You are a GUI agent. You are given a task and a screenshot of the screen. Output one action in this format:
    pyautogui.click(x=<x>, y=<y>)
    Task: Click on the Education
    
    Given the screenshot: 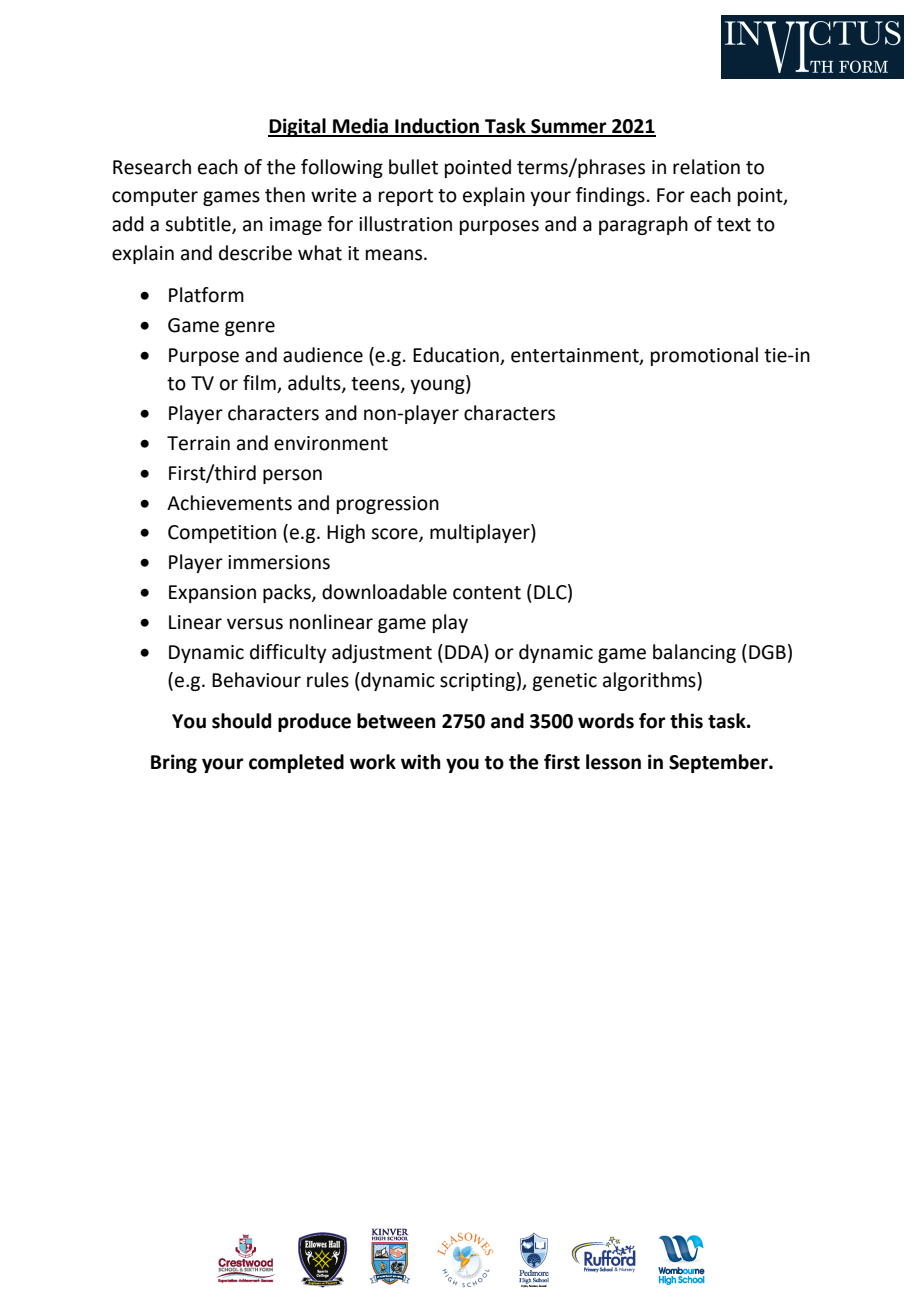 What is the action you would take?
    pyautogui.click(x=456, y=355)
